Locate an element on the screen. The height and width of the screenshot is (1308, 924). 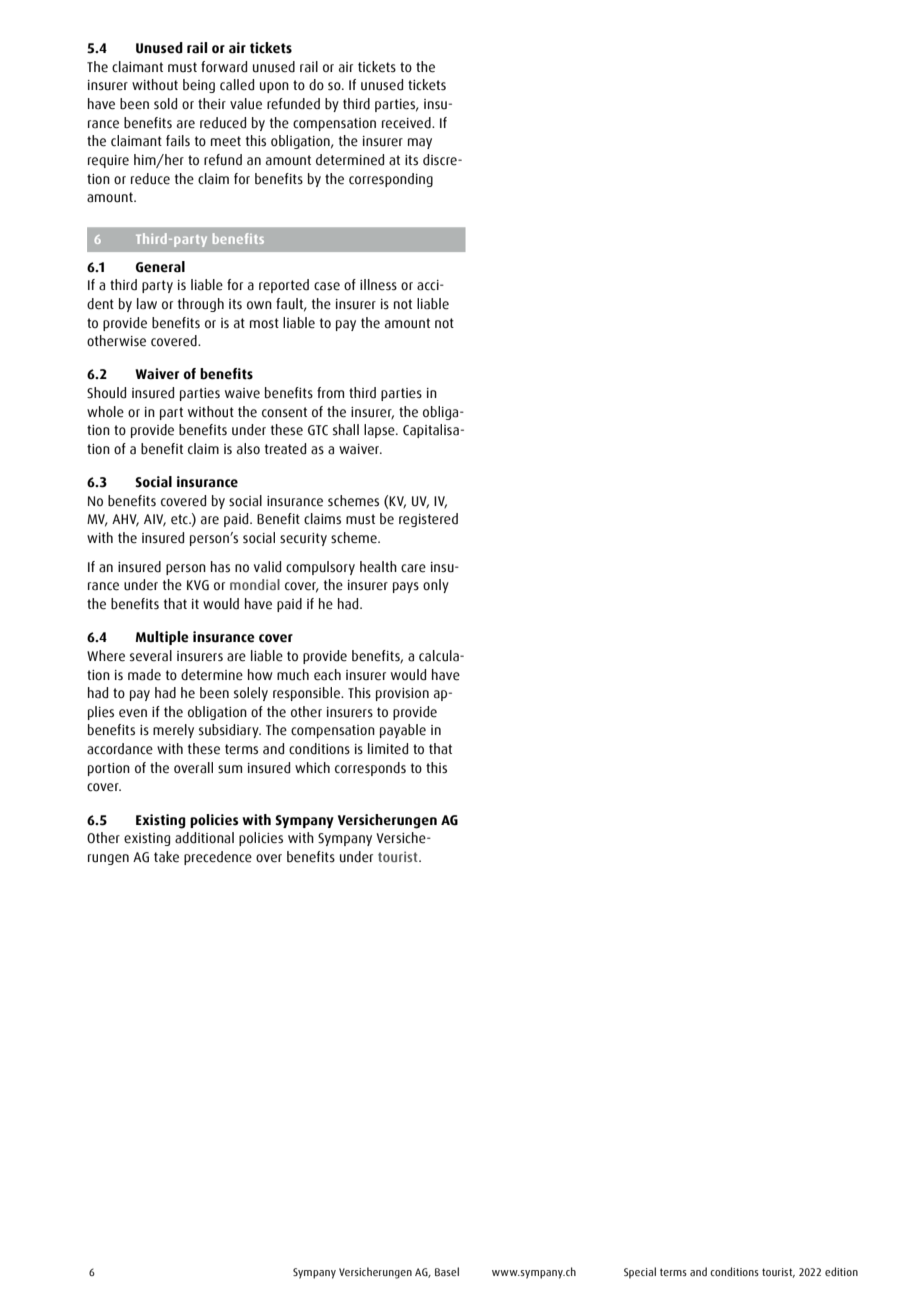
Special is located at coordinates (640, 1273).
